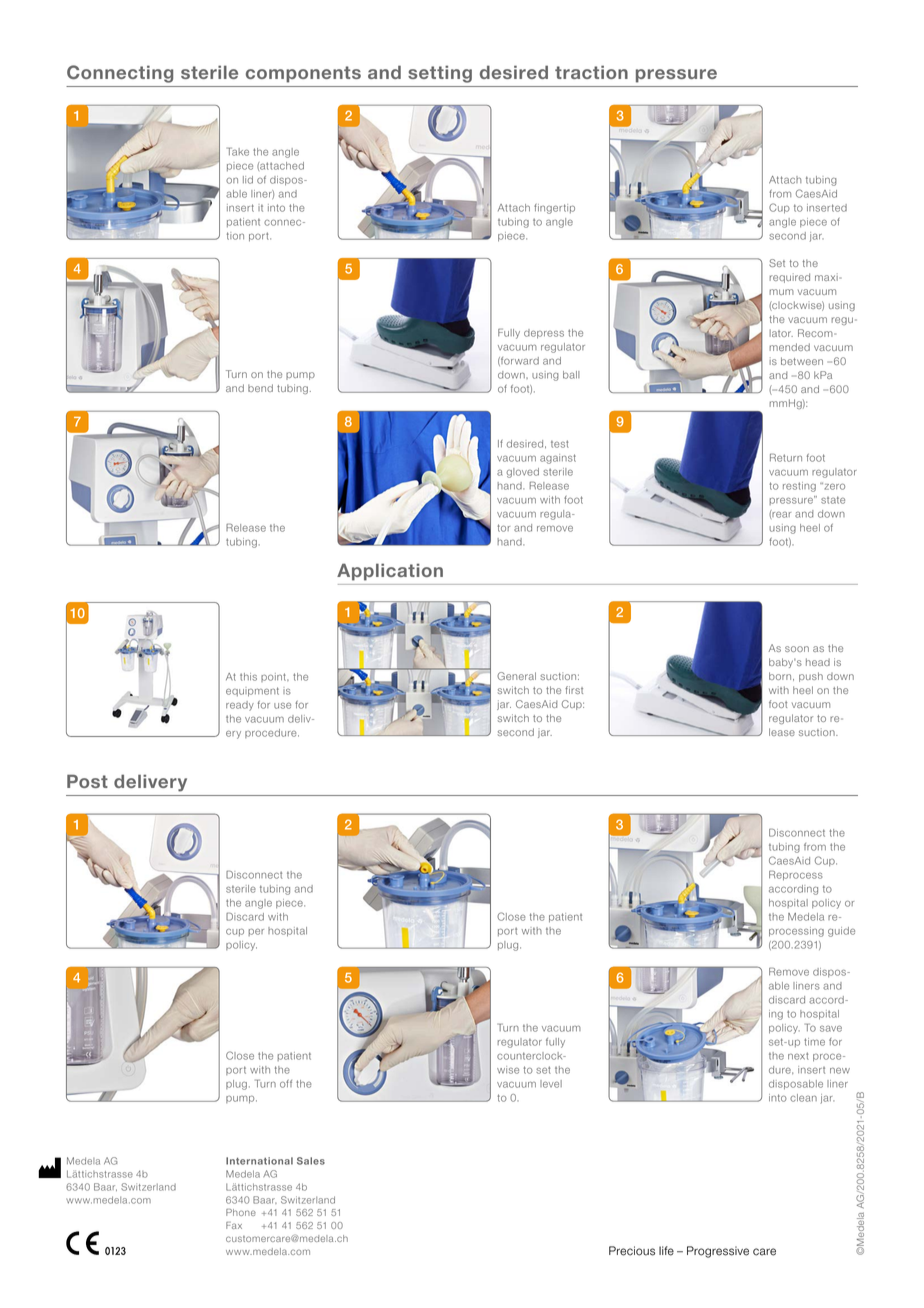 This screenshot has width=924, height=1308. Describe the element at coordinates (234, 1225) in the screenshot. I see `Fax` at that location.
